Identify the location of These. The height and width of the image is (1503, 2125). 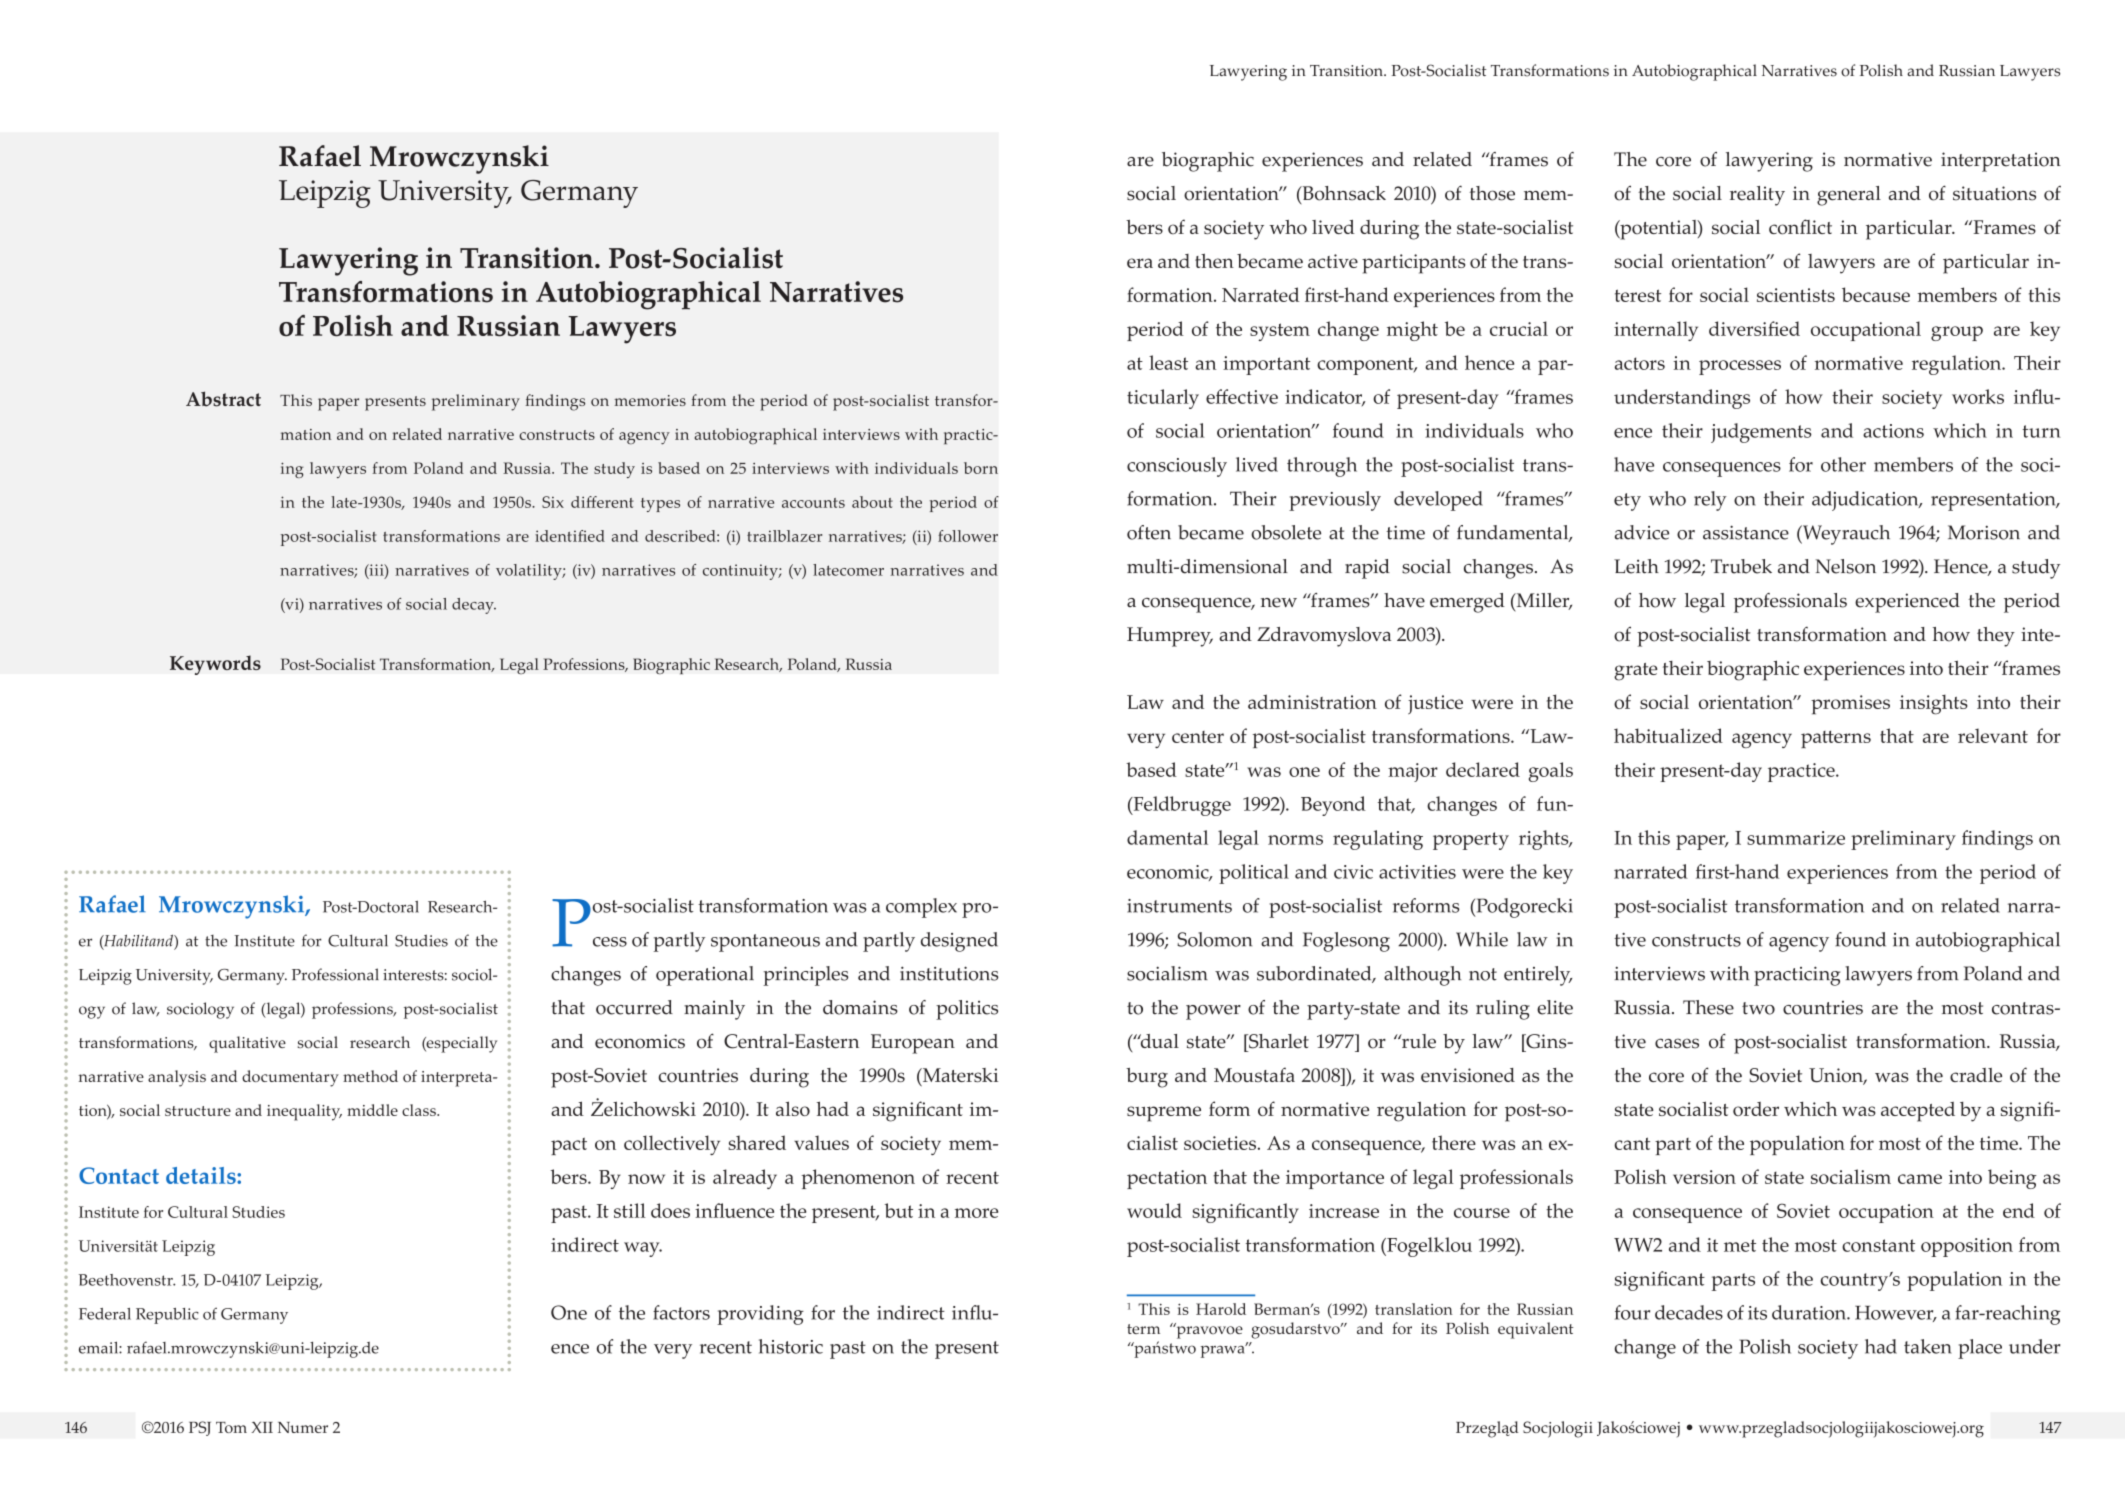
(1708, 1007).
